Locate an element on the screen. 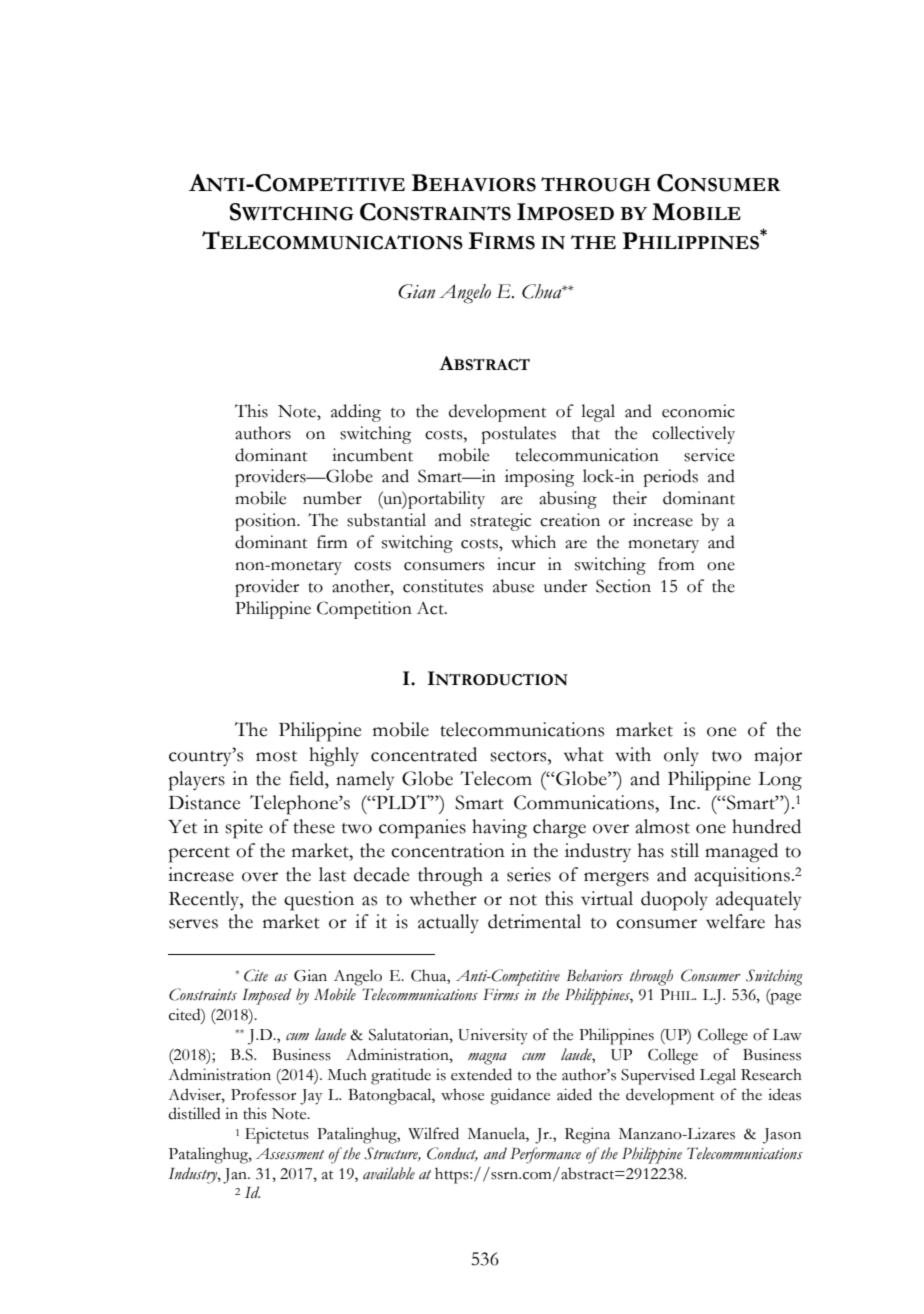  Distance is located at coordinates (204, 802).
